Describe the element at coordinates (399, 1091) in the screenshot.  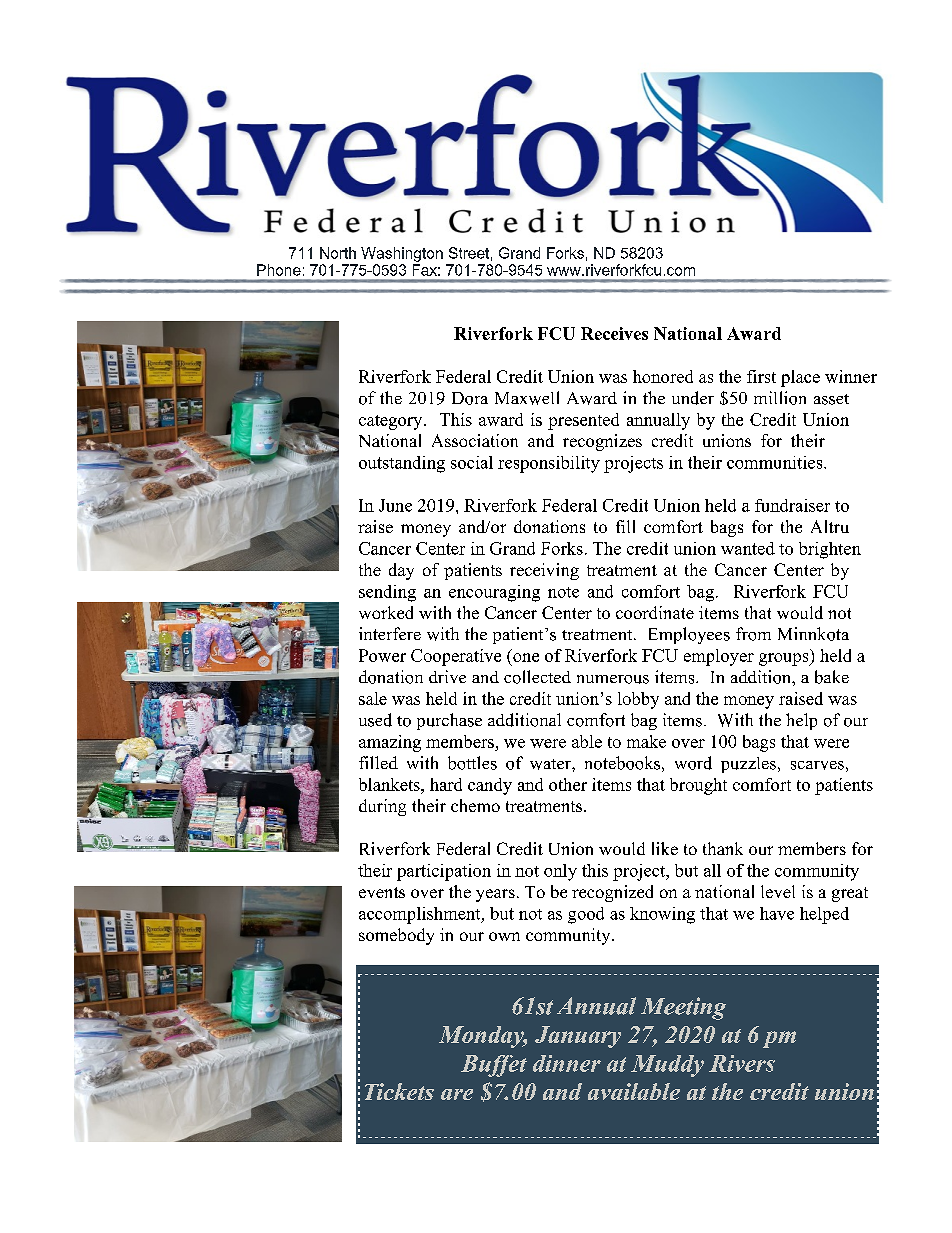
I see `Tickets` at that location.
